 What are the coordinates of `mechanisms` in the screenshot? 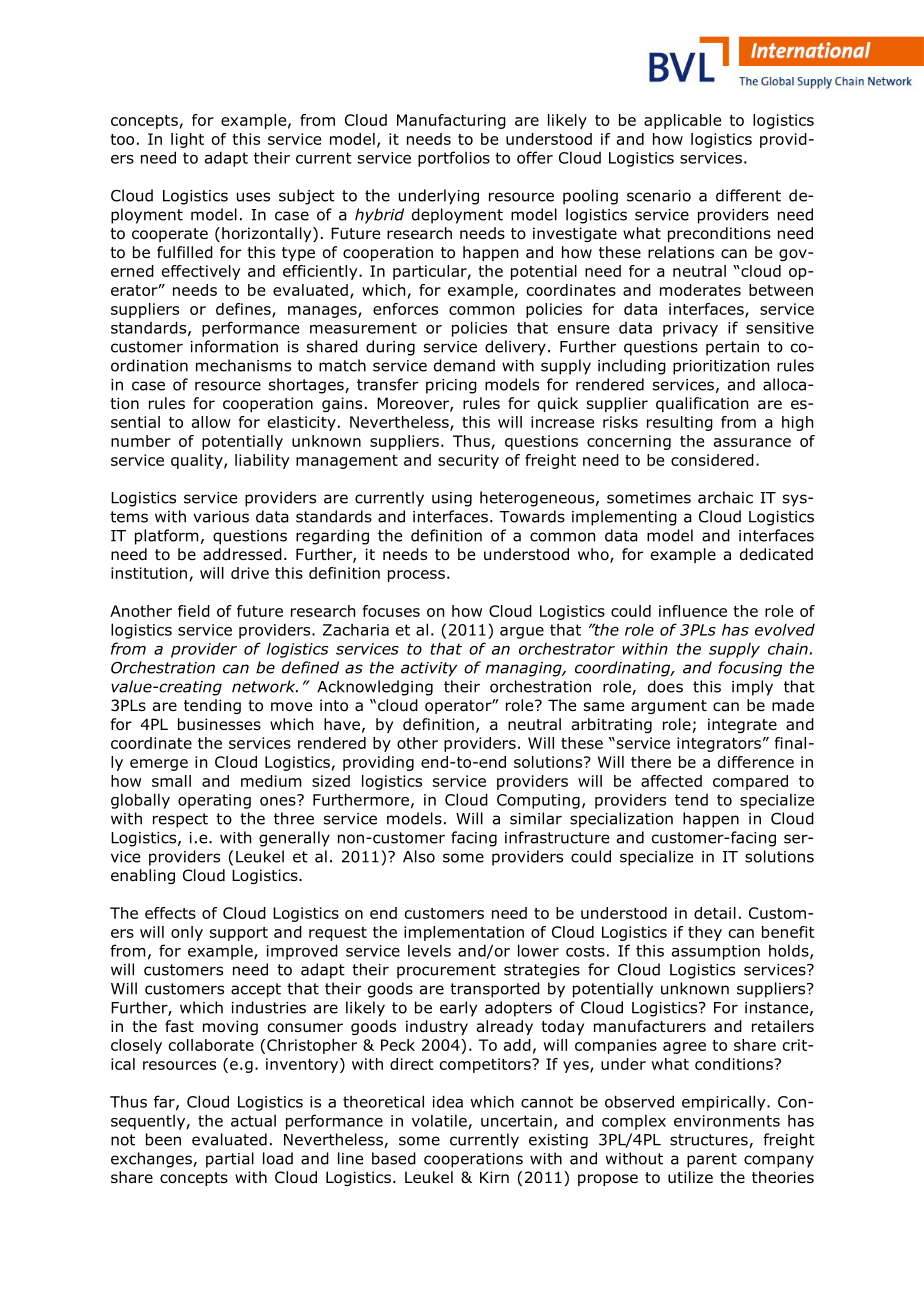 It's located at (243, 365).
